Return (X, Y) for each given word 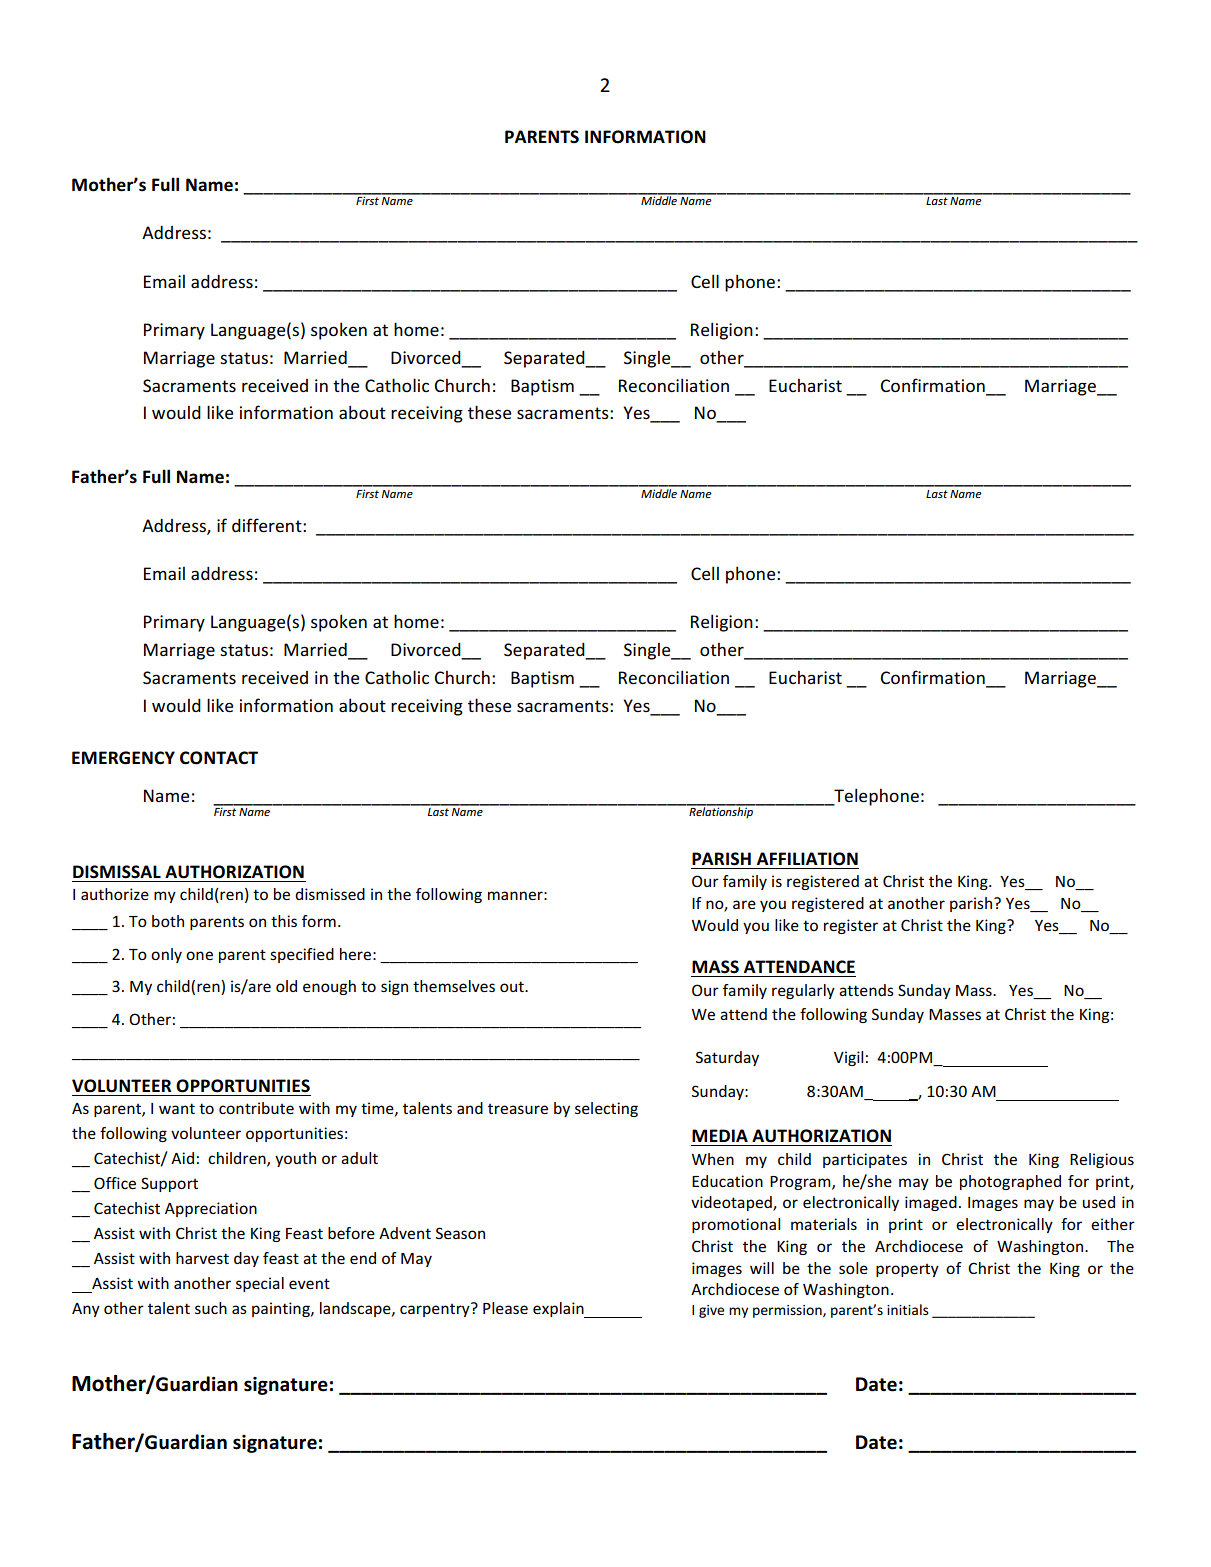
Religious (1102, 1160)
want (177, 1108)
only (166, 955)
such (211, 1308)
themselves (454, 986)
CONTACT (219, 758)
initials (908, 1309)
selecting (606, 1109)
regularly (803, 991)
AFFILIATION (807, 859)
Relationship (721, 811)
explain (559, 1310)
